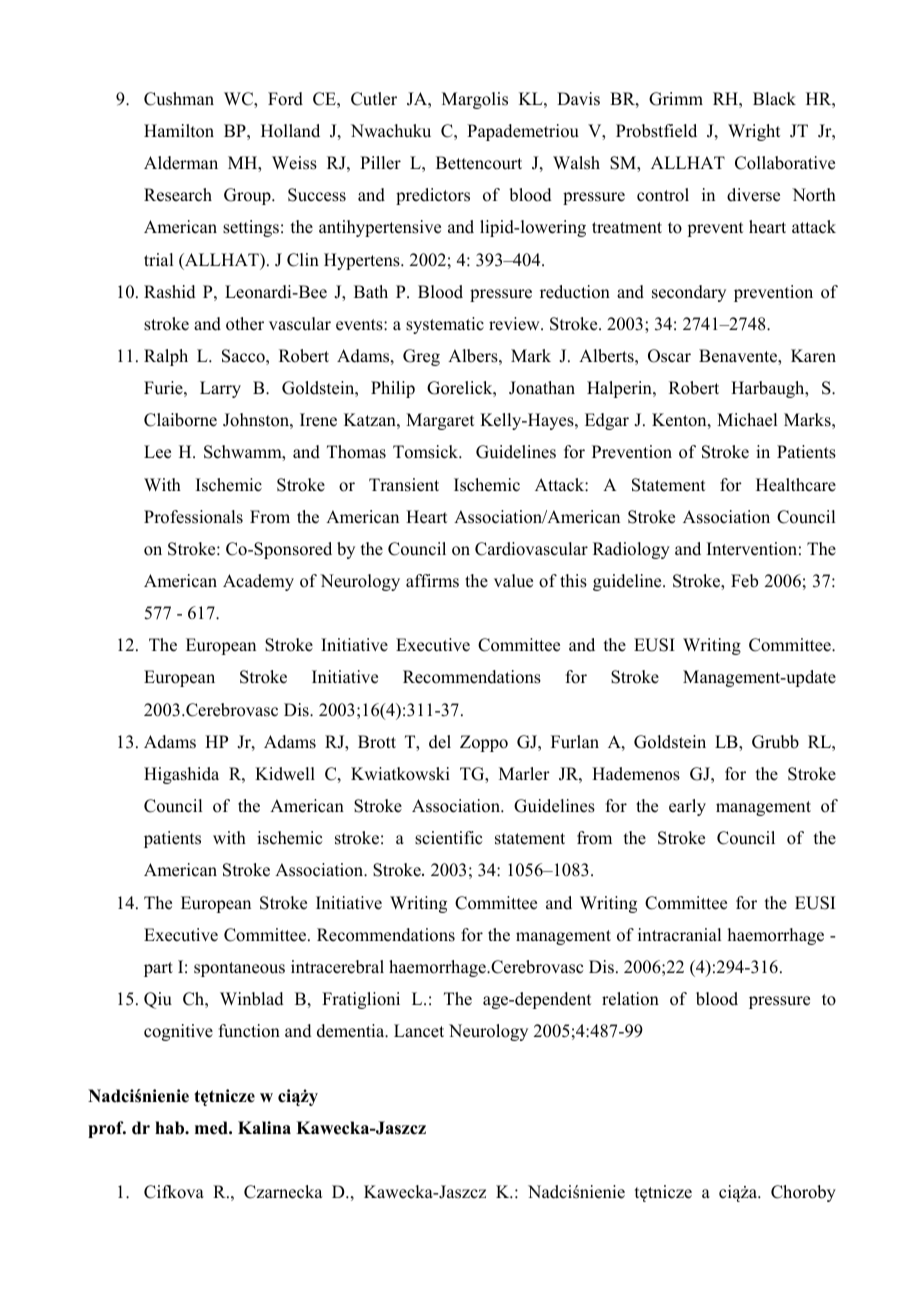 The height and width of the document is (1308, 924). What do you see at coordinates (290, 131) in the document?
I see `Holland` at bounding box center [290, 131].
